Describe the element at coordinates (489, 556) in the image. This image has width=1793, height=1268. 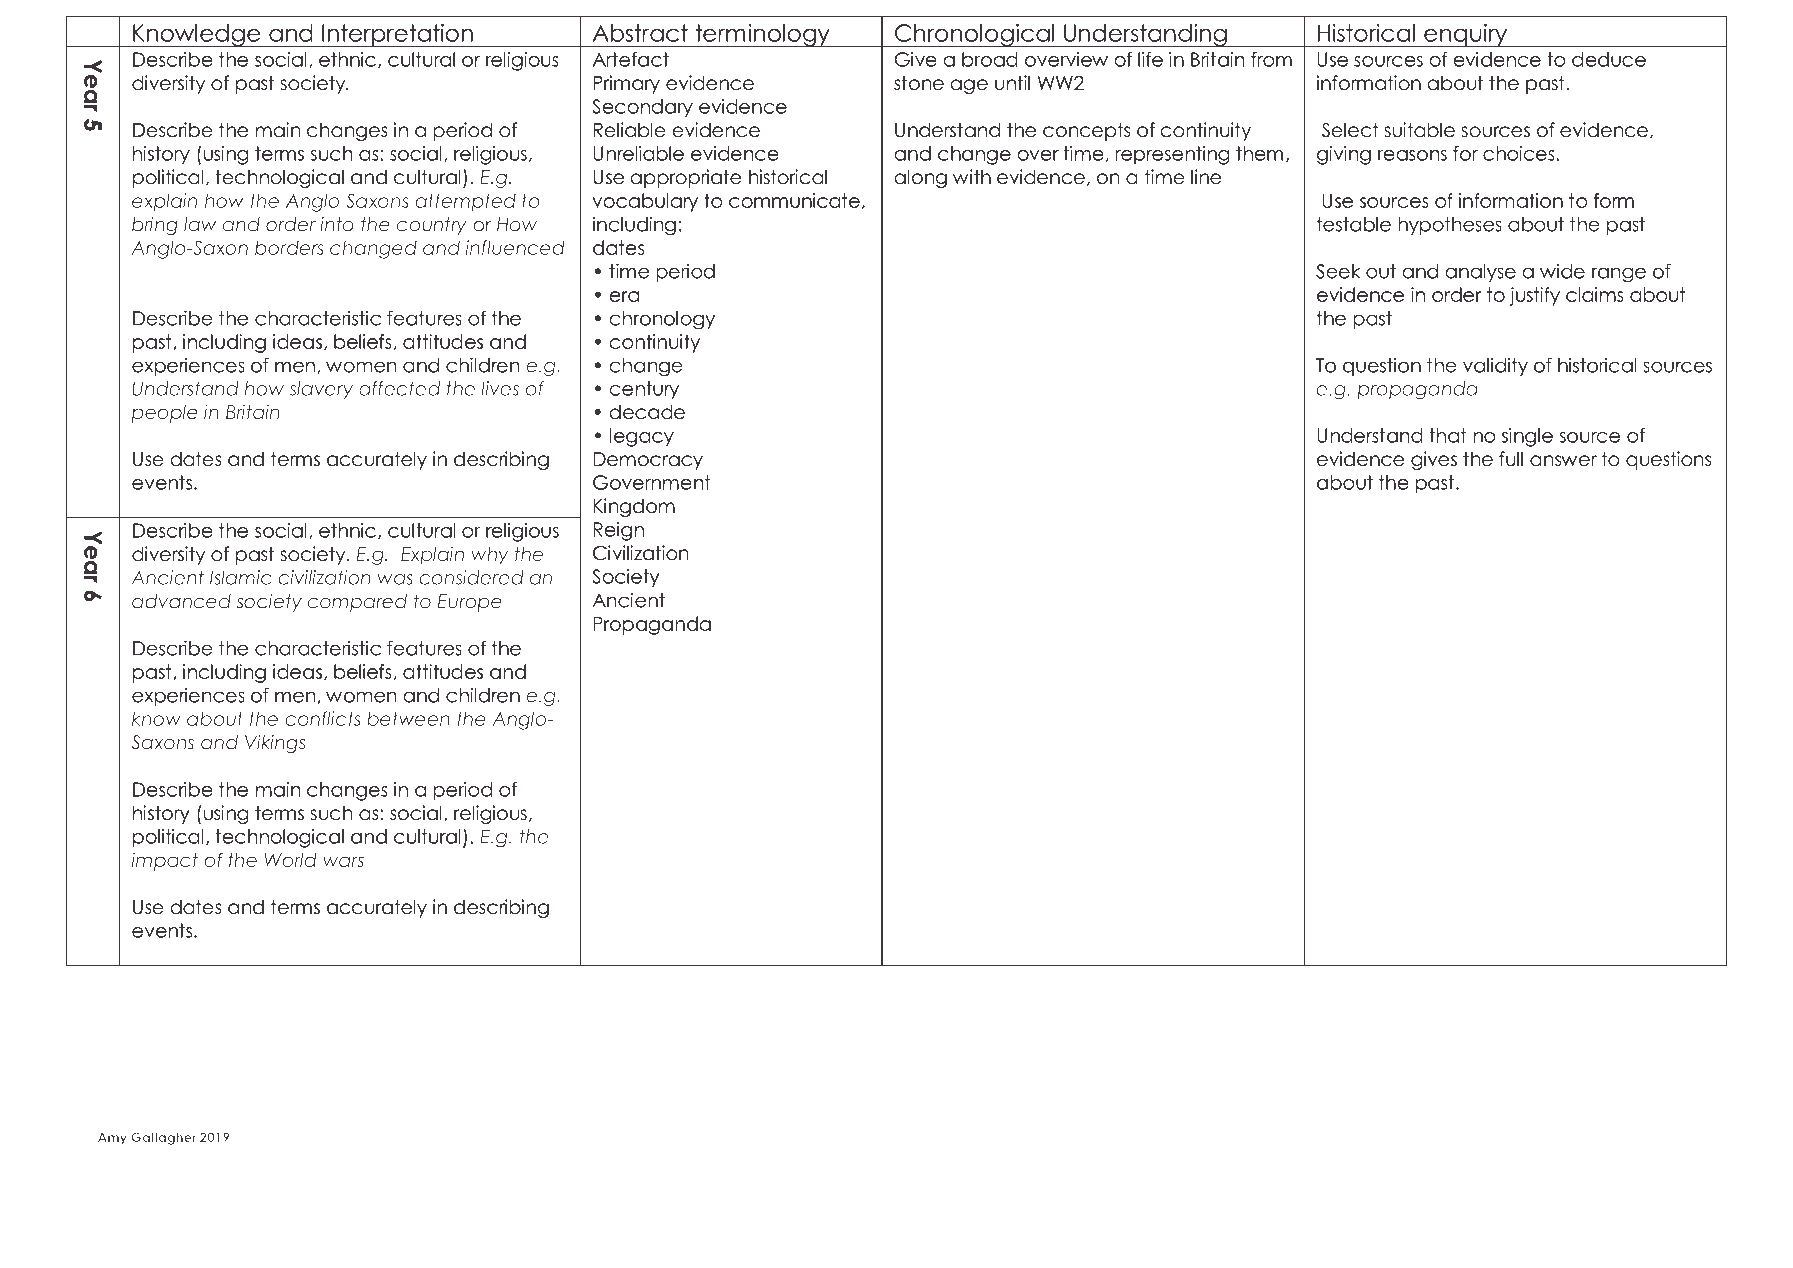
I see `why` at that location.
